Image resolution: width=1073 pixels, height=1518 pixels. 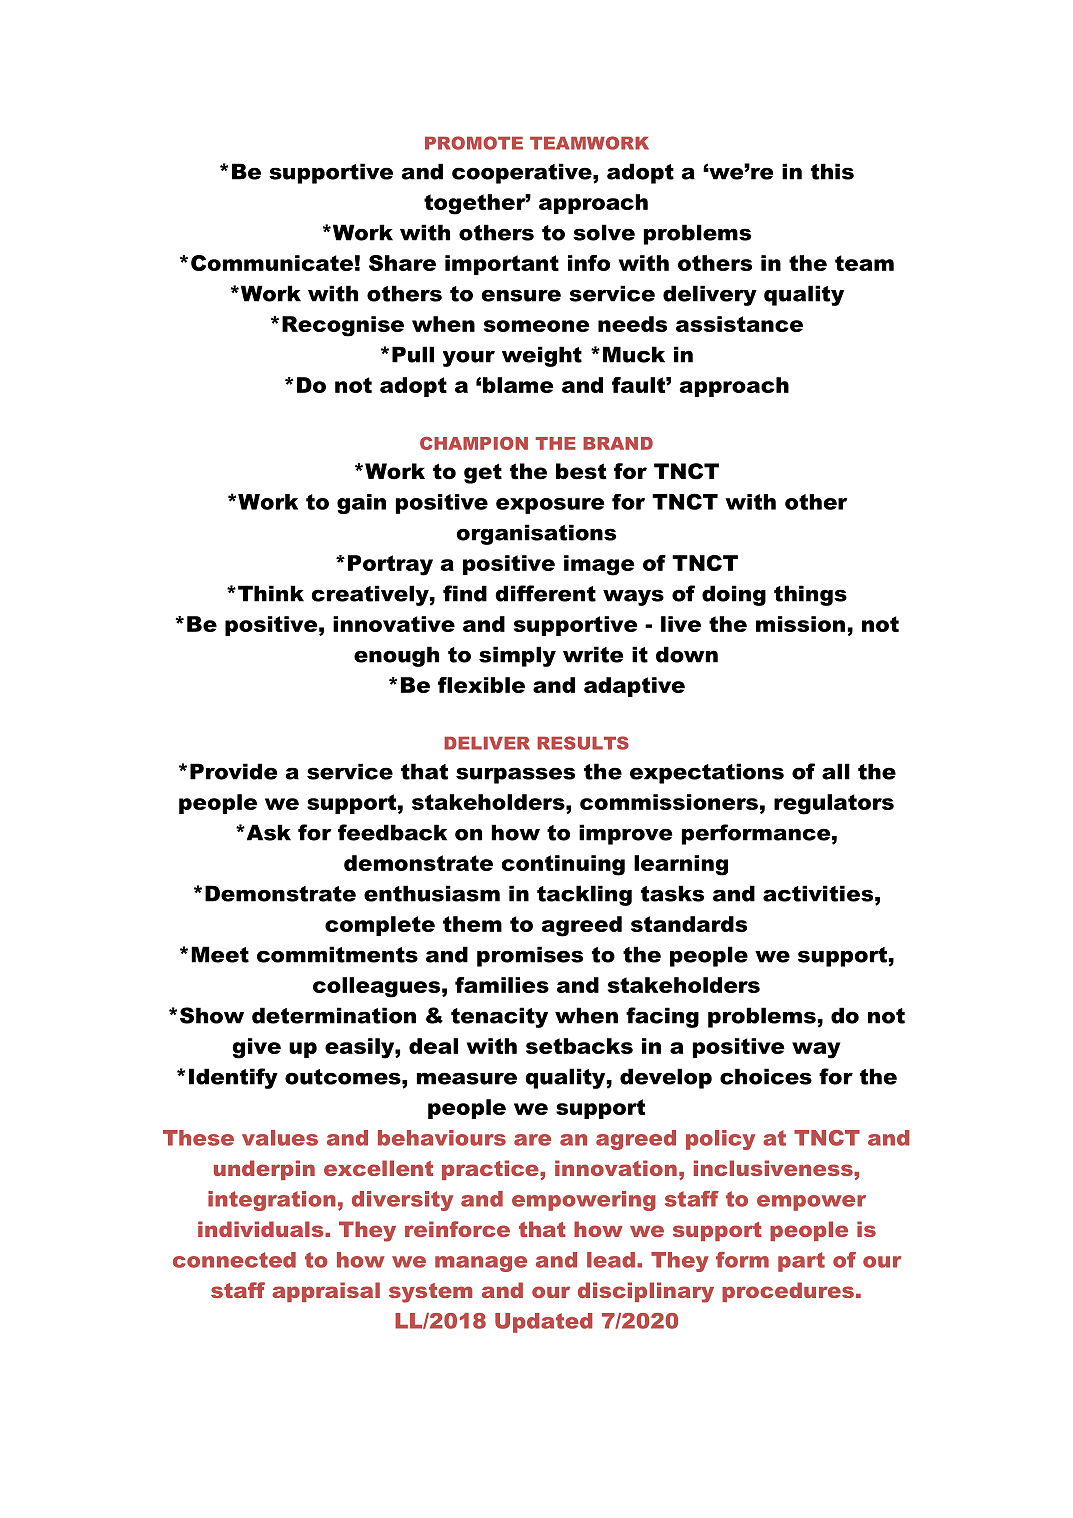 I want to click on PROMOTE, so click(x=474, y=143).
